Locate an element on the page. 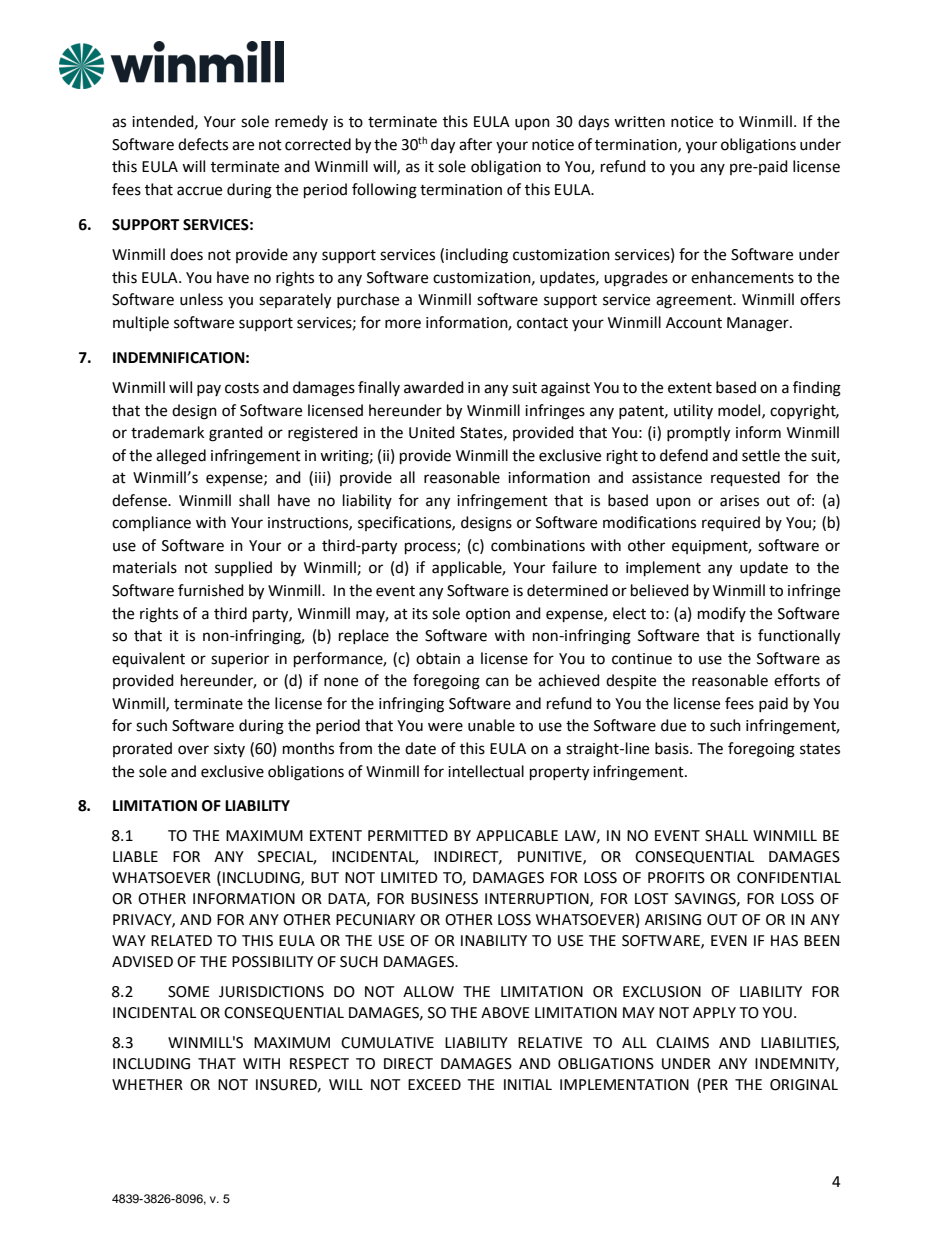  defects is located at coordinates (203, 144).
